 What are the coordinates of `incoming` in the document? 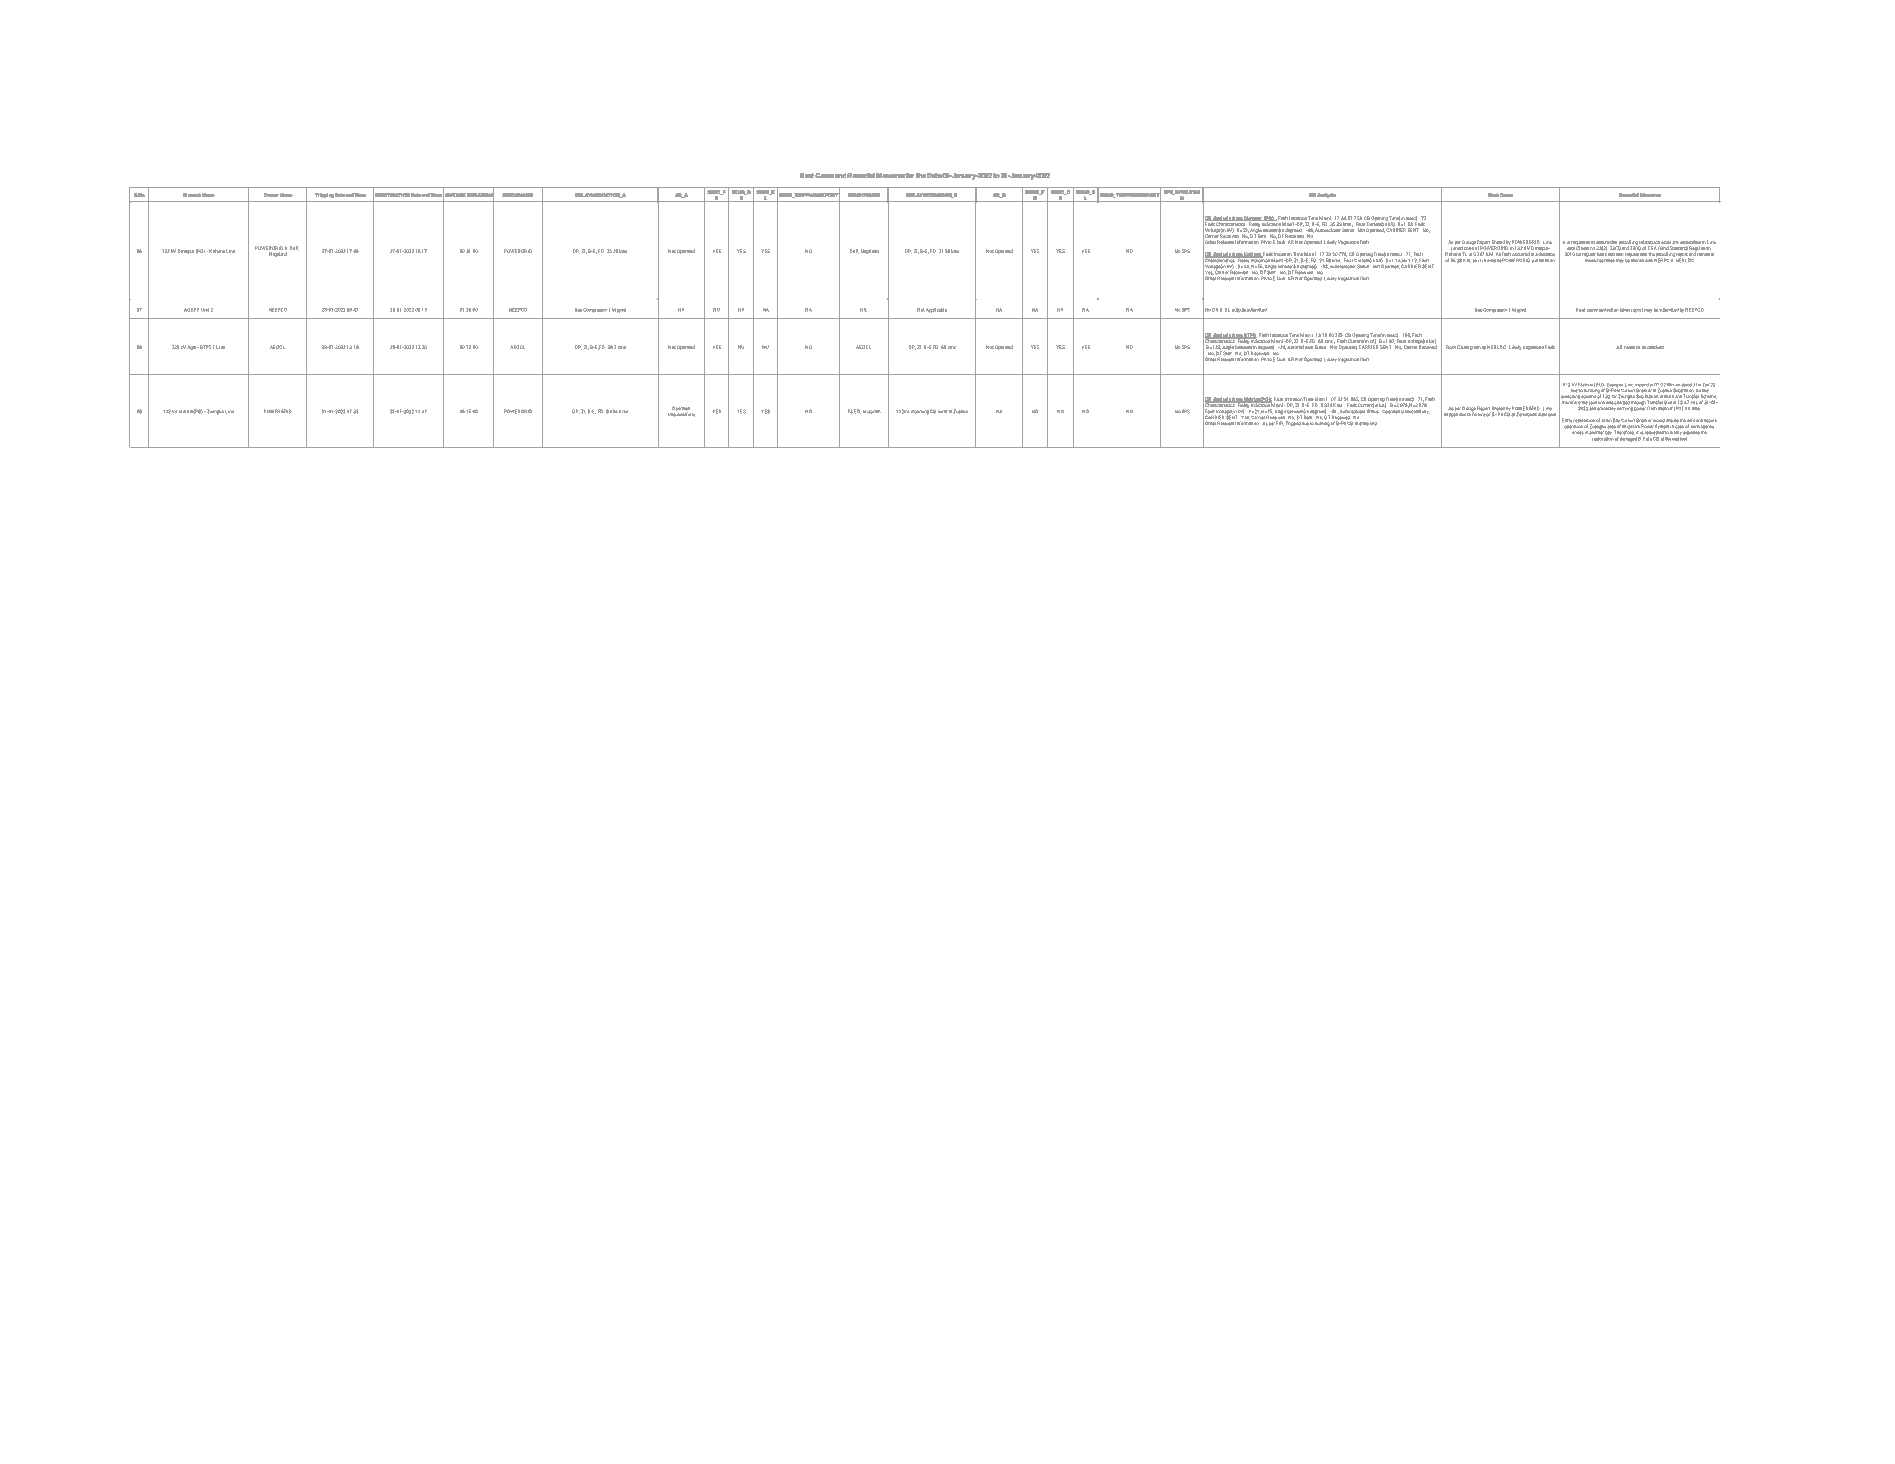 It's located at (920, 412).
